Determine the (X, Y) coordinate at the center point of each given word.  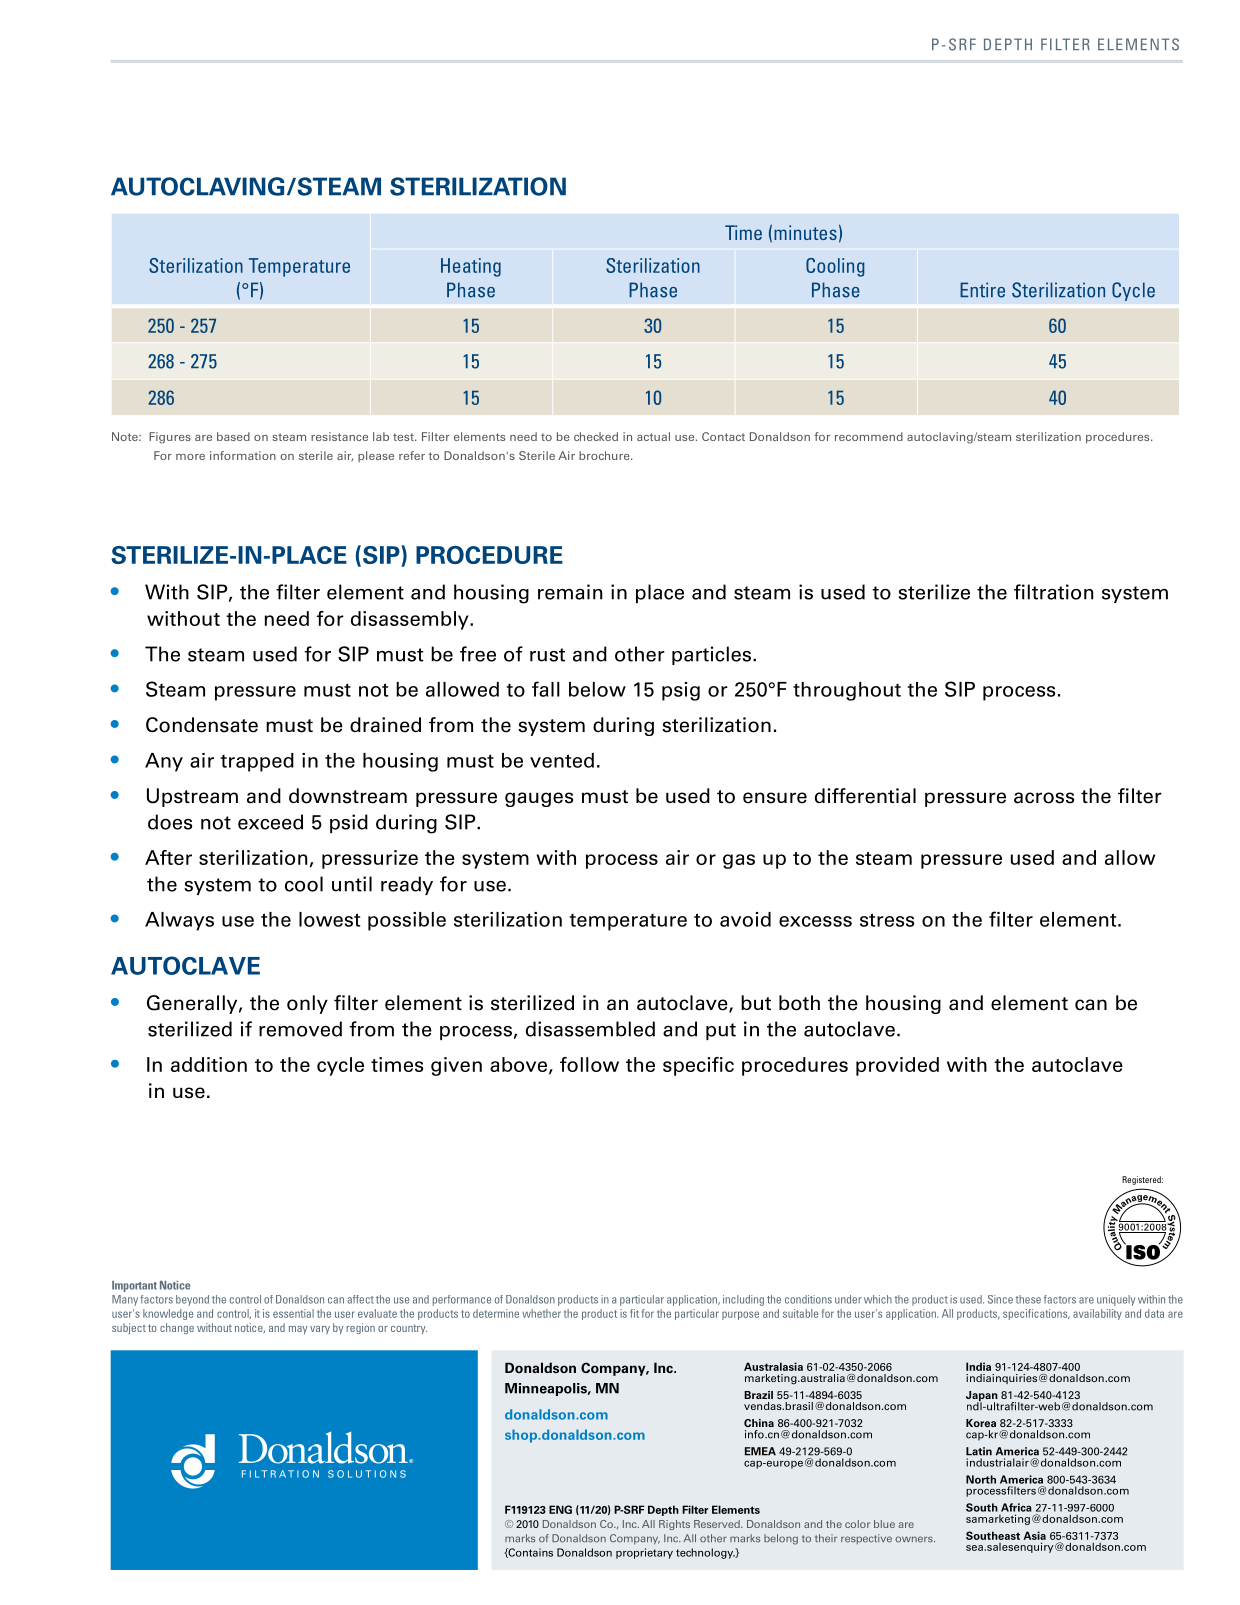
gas (739, 861)
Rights (674, 1525)
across (1044, 798)
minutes (805, 232)
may (298, 1330)
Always (179, 921)
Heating (471, 267)
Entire (982, 290)
